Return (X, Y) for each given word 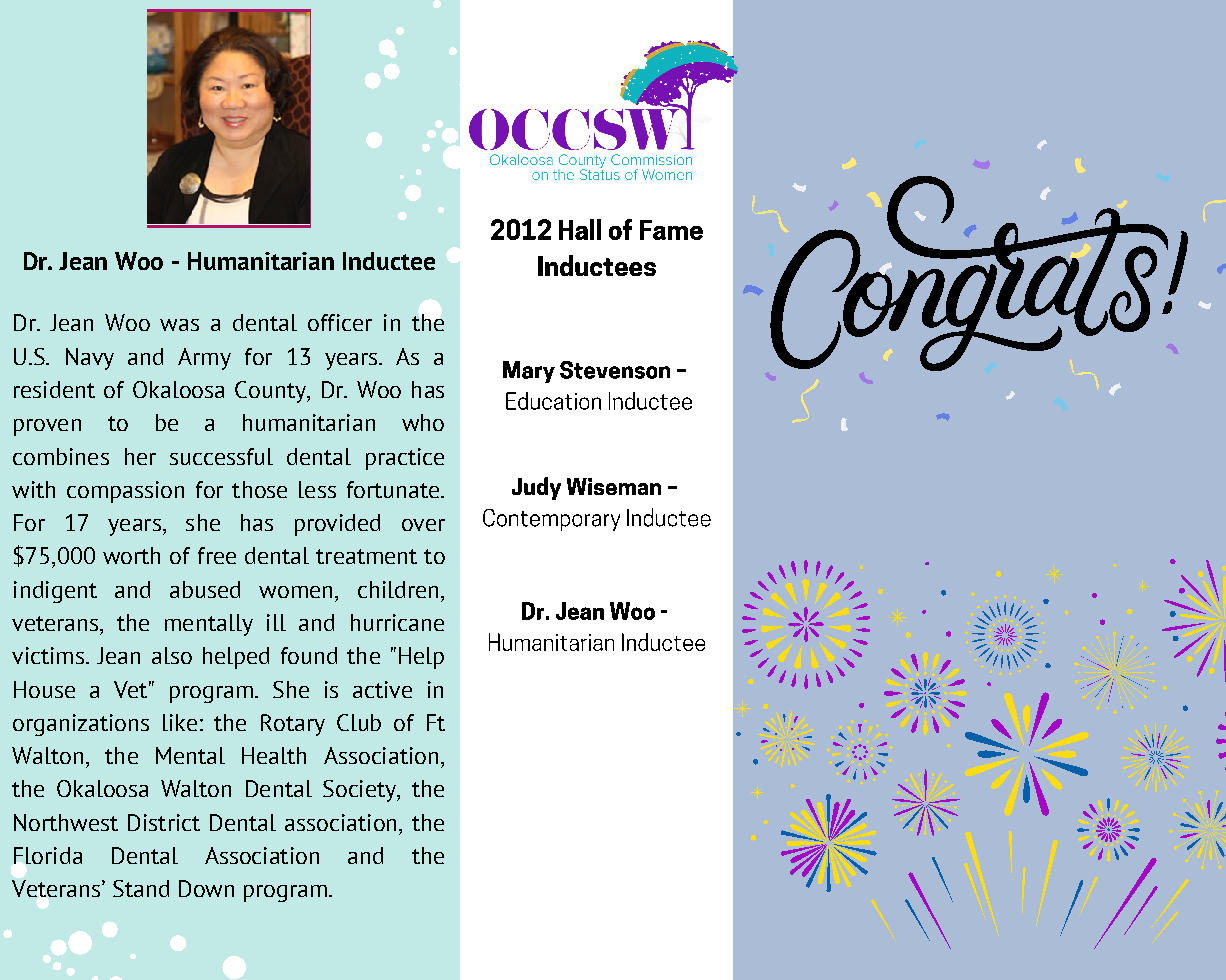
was (179, 325)
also (172, 655)
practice (405, 459)
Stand (141, 888)
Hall (580, 229)
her (140, 456)
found (309, 655)
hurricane (397, 622)
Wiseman (614, 486)
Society (360, 791)
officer (340, 322)
